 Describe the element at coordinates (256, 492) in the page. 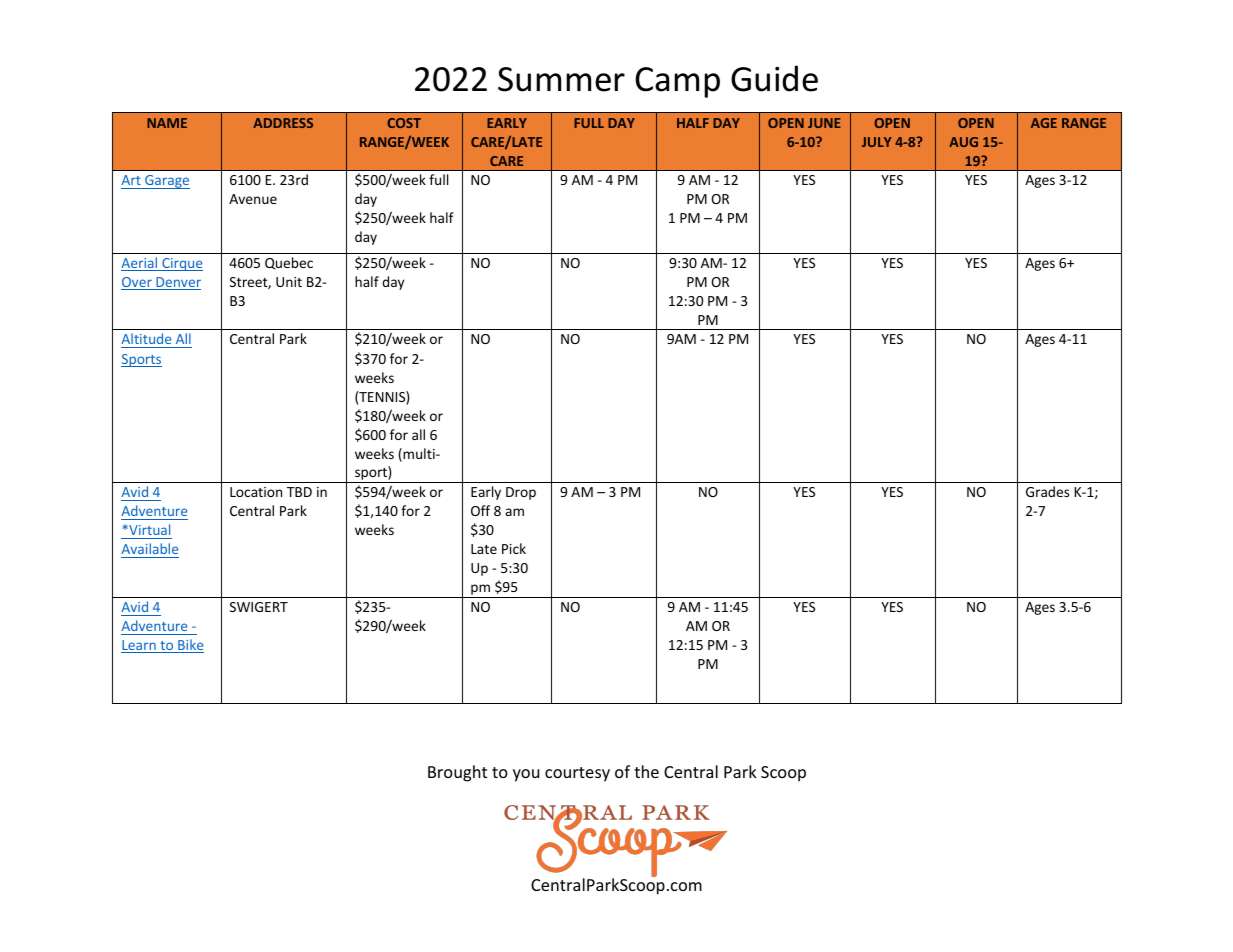

I see `Location` at that location.
